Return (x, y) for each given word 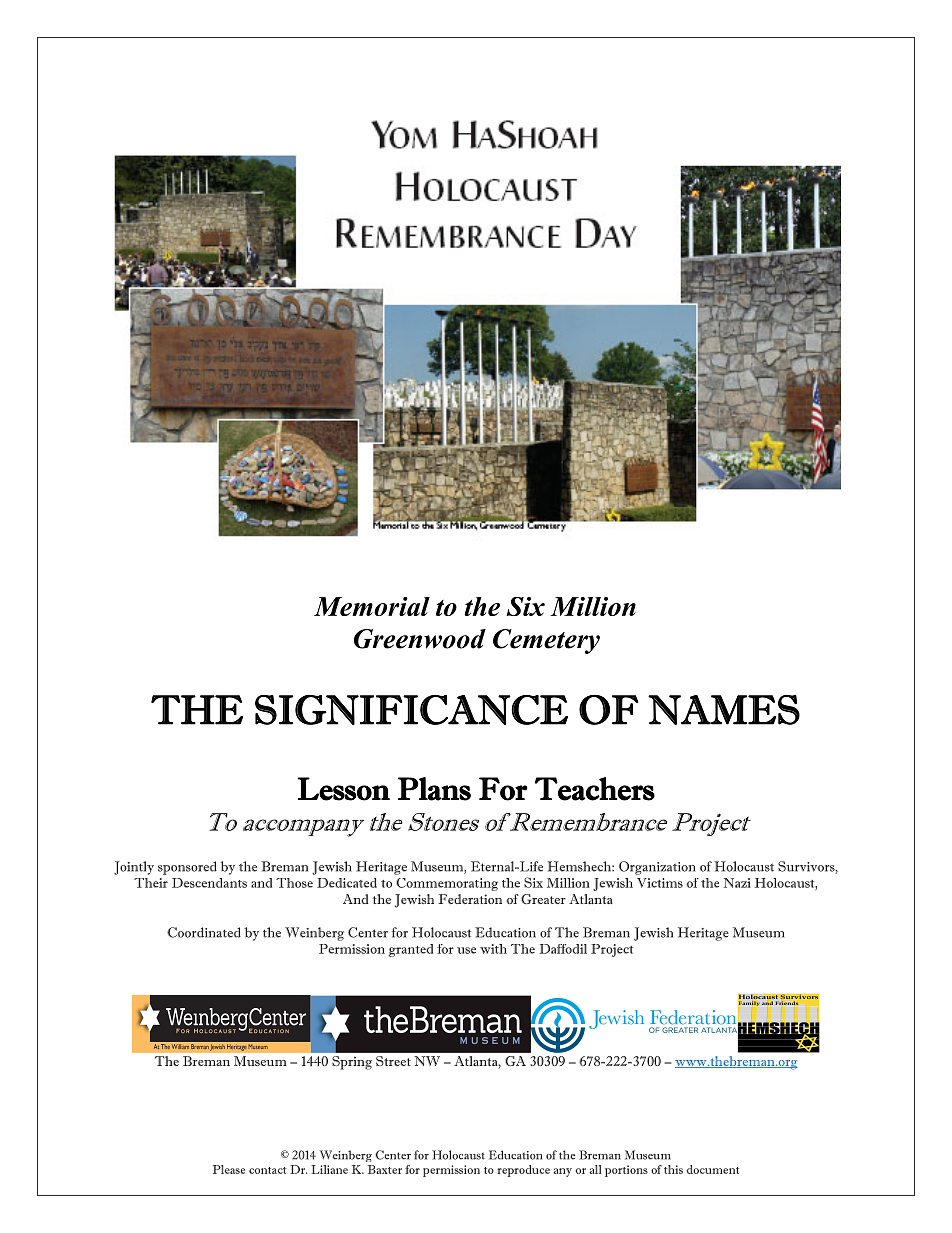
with (493, 949)
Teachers (595, 789)
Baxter (385, 1169)
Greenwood (420, 639)
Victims (660, 883)
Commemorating (447, 884)
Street (393, 1061)
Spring (352, 1063)
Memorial (372, 606)
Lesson (343, 789)
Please (229, 1169)
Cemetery (546, 641)
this (673, 1169)
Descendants (209, 883)
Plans (434, 789)
